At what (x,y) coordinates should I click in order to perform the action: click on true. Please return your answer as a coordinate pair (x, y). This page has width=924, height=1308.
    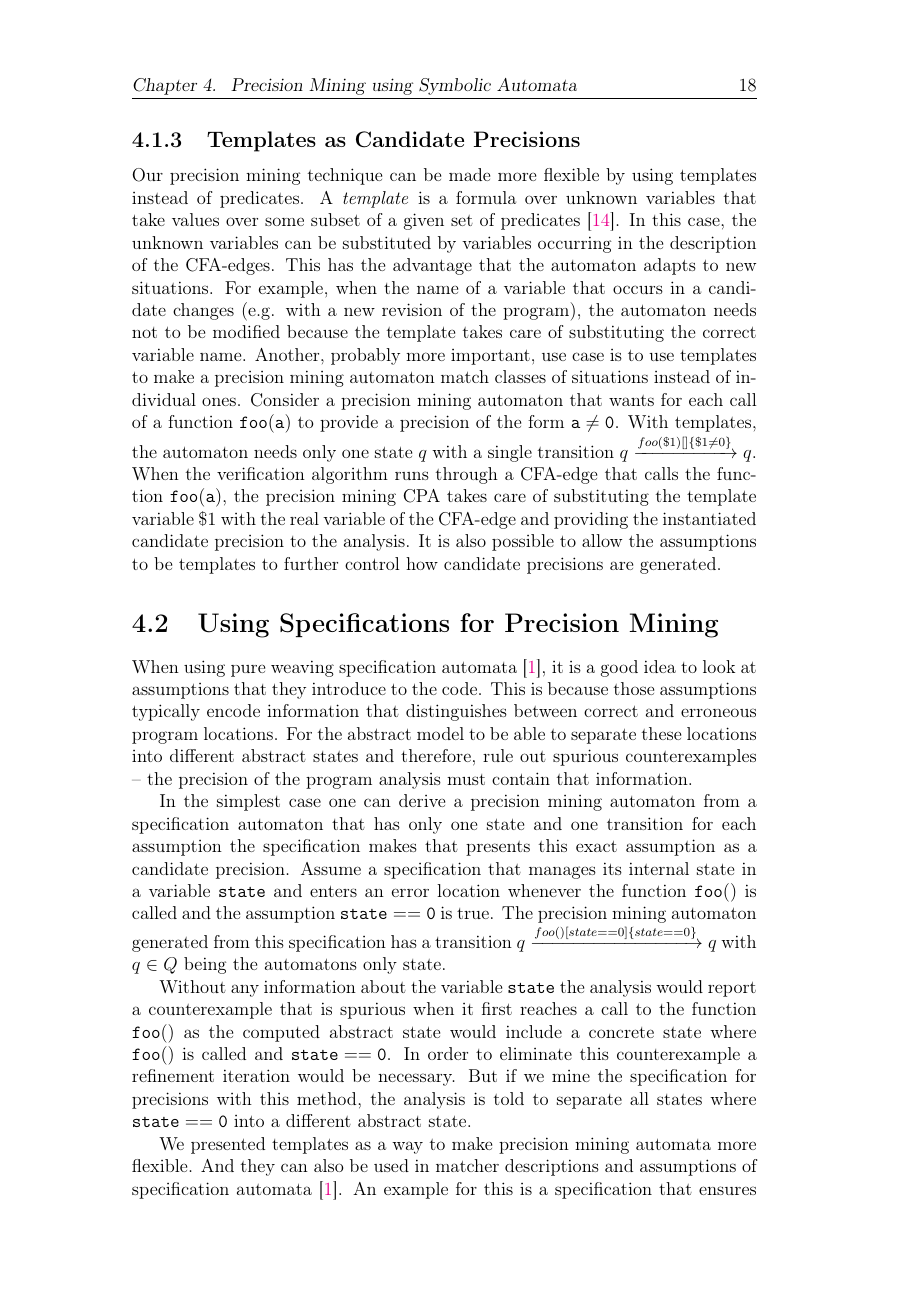
    Looking at the image, I should click on (473, 913).
